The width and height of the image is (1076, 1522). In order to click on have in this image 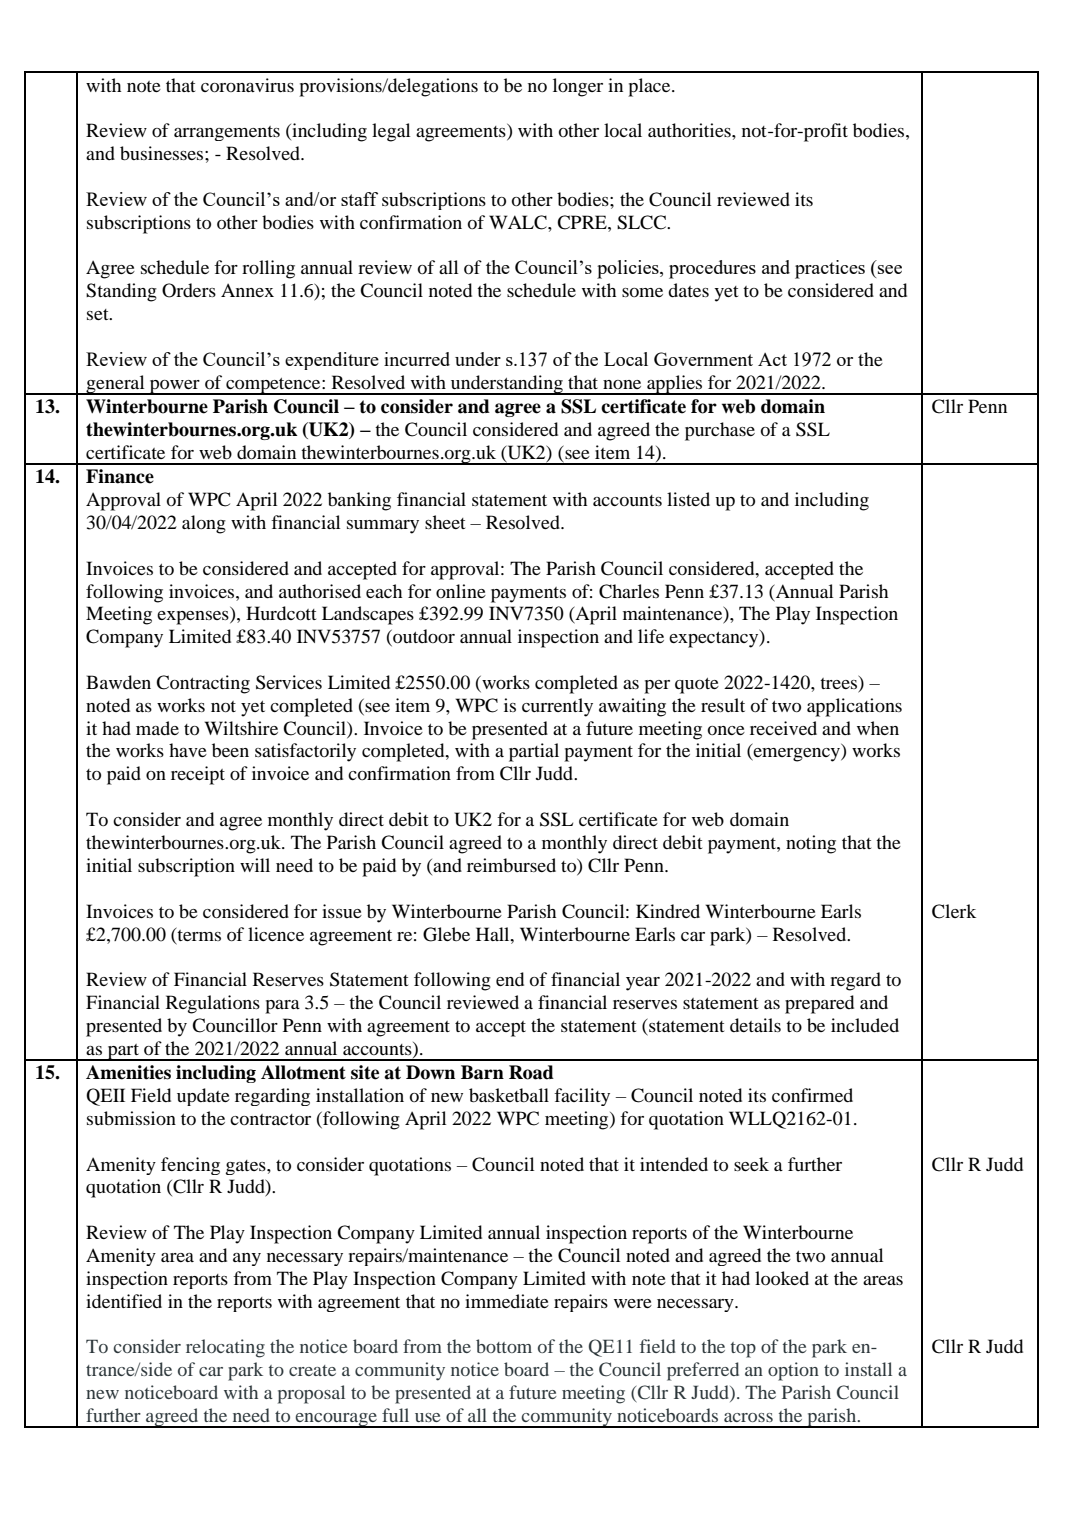, I will do `click(188, 750)`.
